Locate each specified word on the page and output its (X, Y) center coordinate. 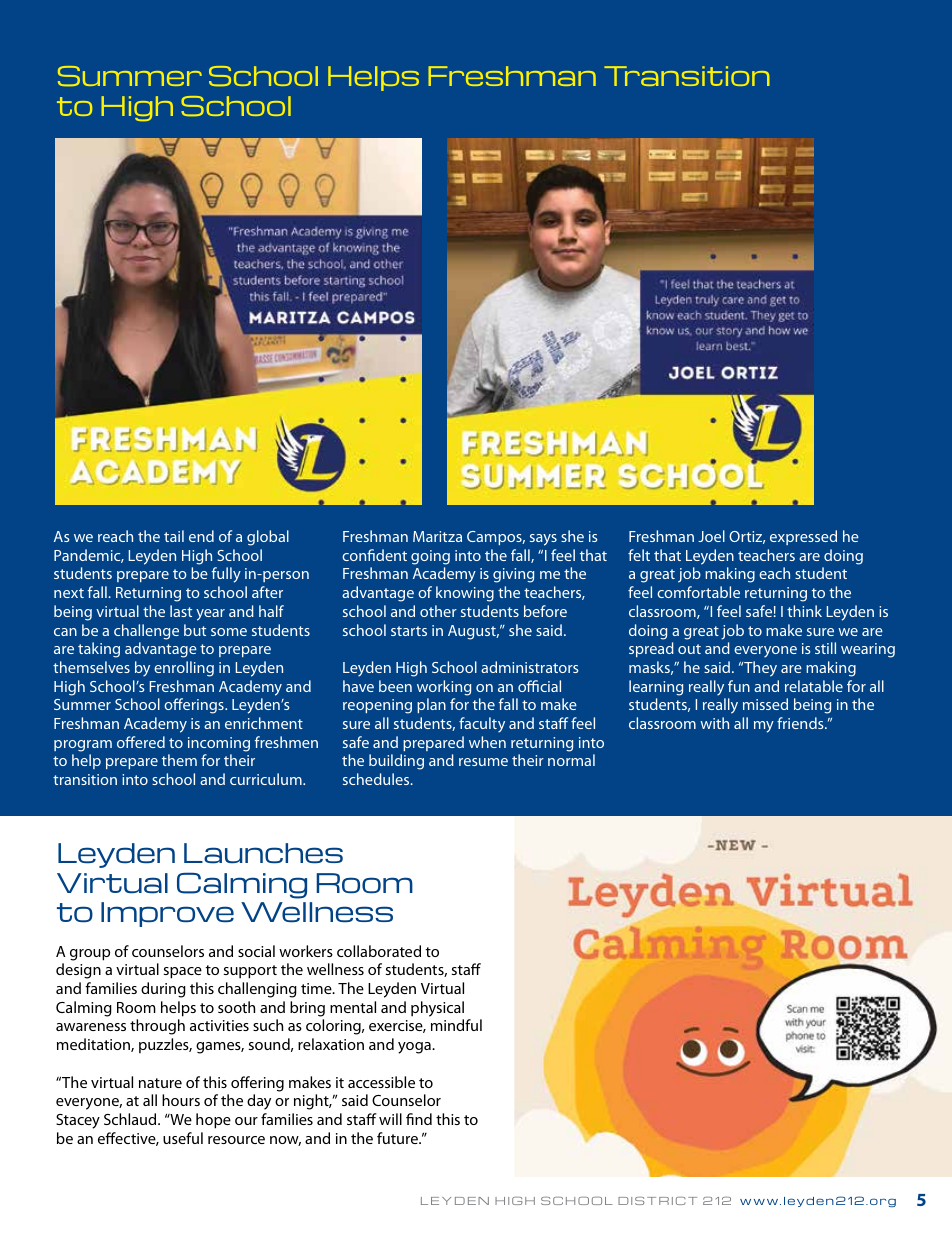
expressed (803, 537)
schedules (377, 779)
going (430, 557)
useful (183, 1138)
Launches (263, 853)
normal (571, 760)
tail (174, 536)
